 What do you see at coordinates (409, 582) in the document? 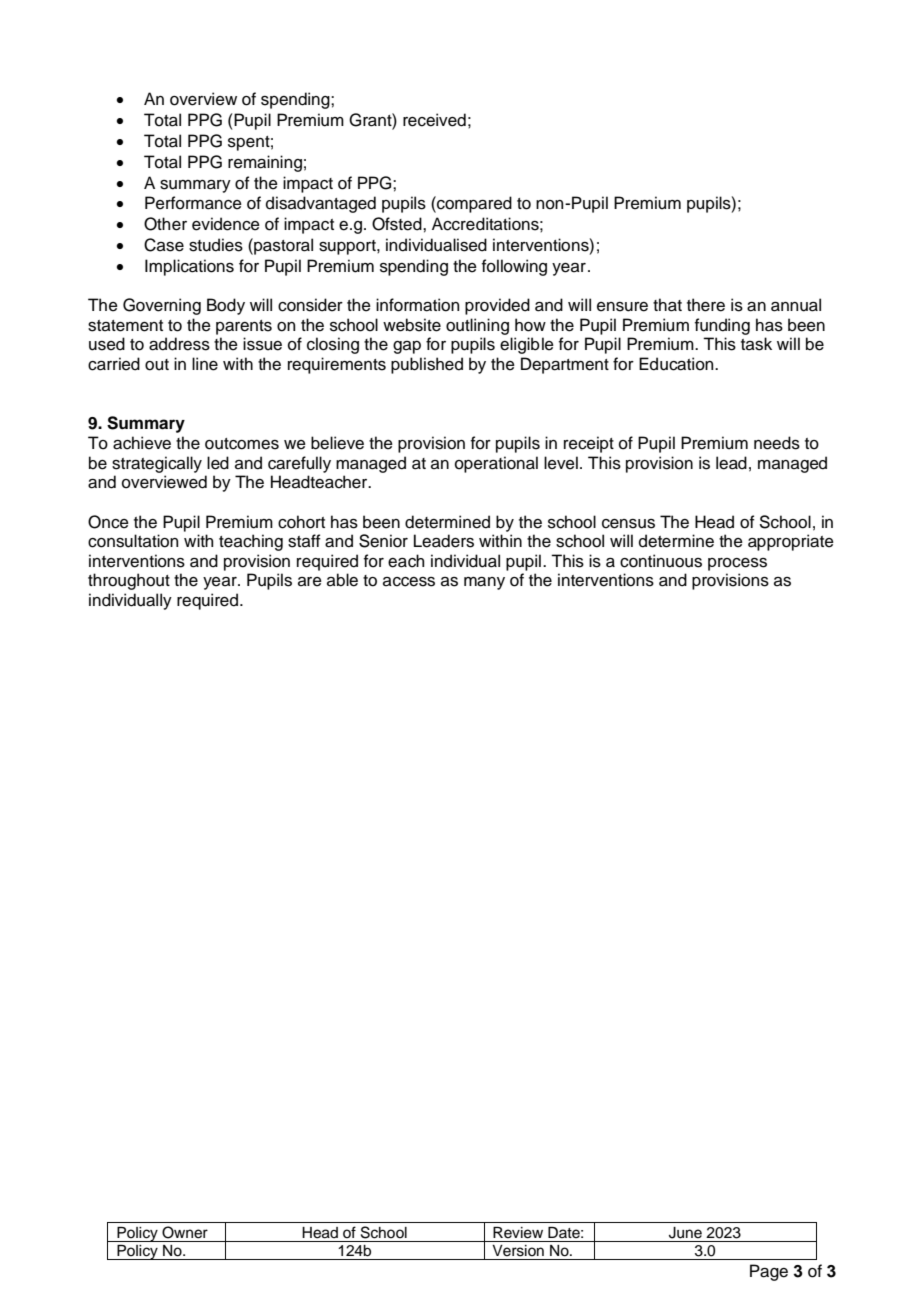
I see `access` at bounding box center [409, 582].
